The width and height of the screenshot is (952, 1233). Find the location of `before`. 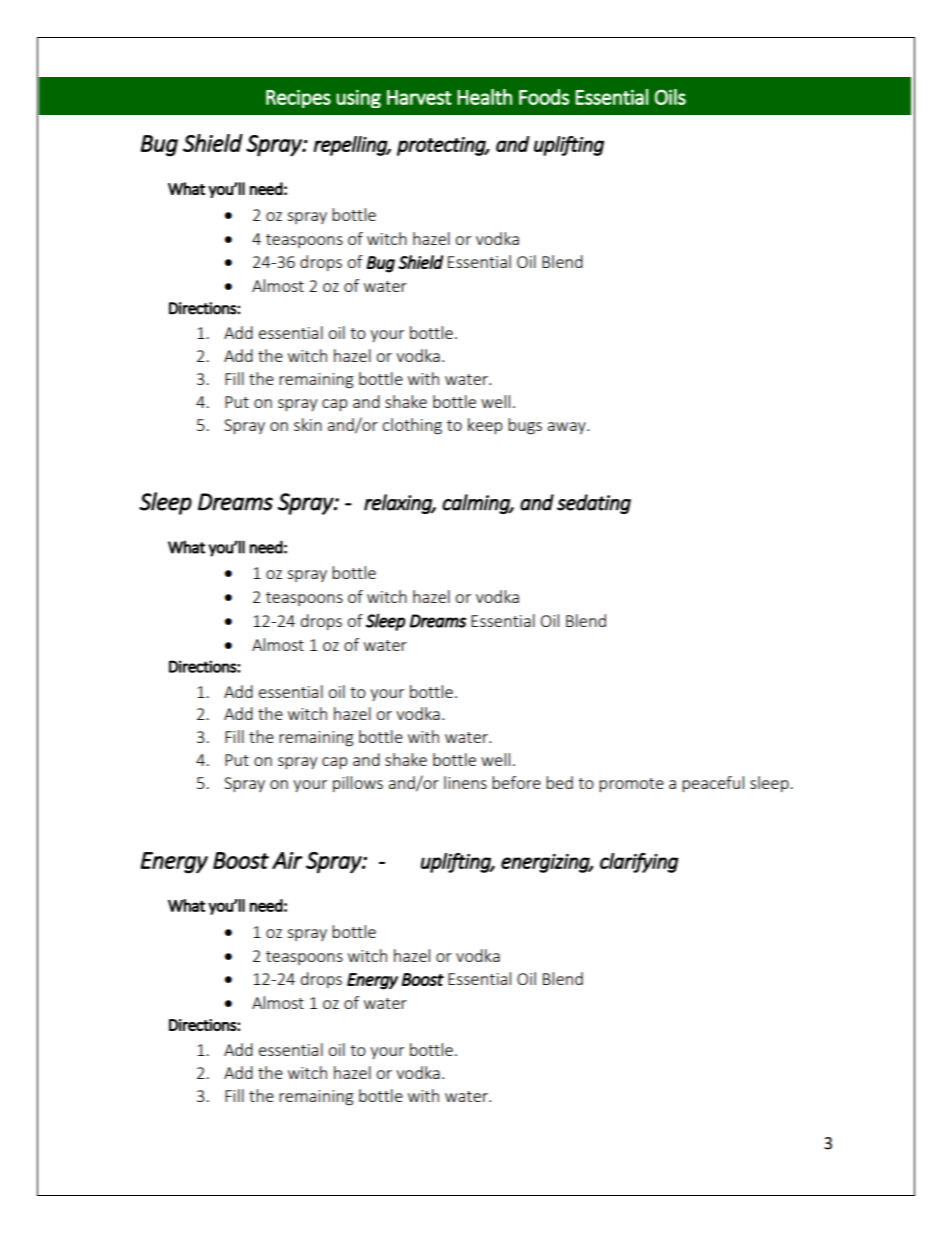

before is located at coordinates (516, 782).
